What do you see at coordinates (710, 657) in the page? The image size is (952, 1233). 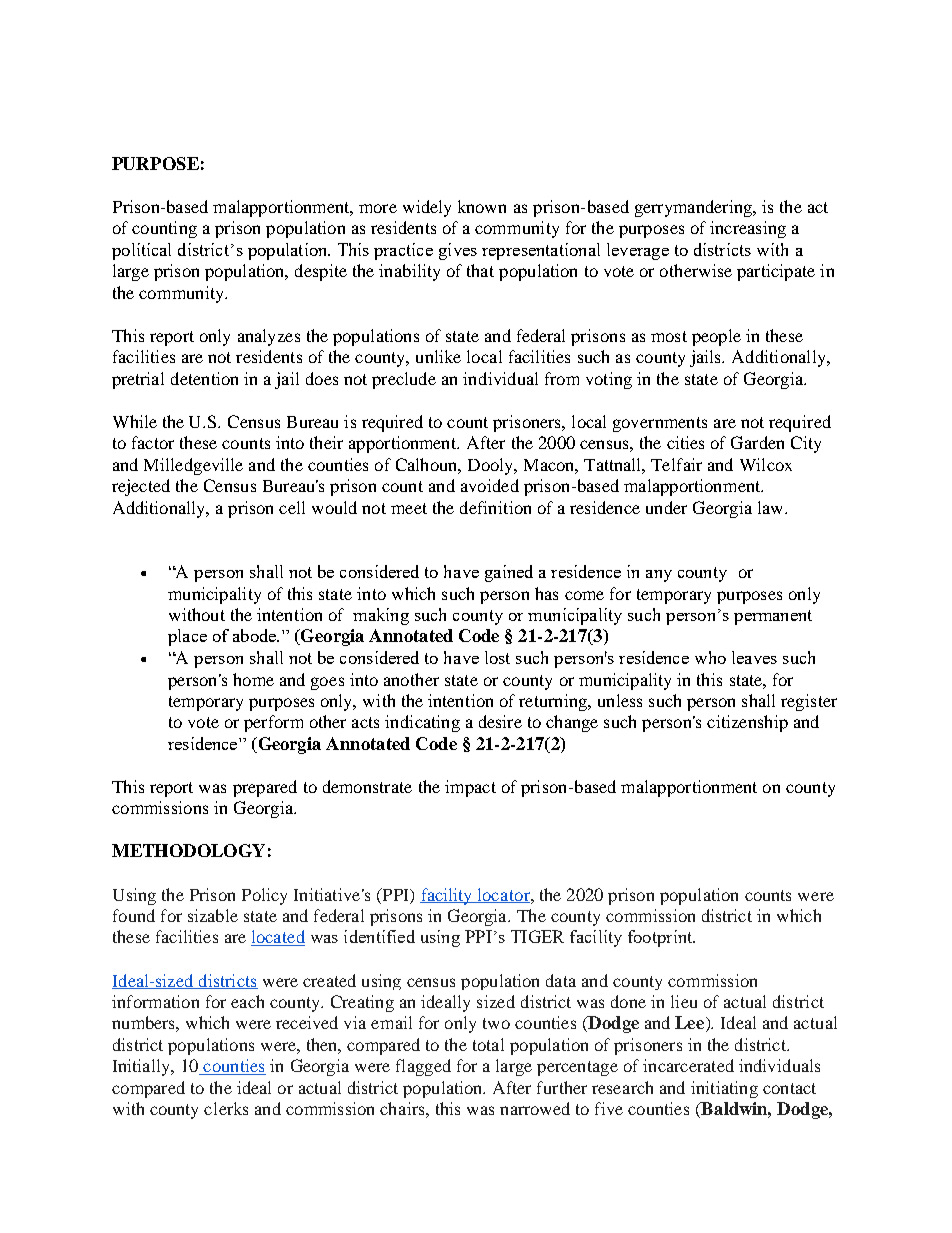 I see `who` at bounding box center [710, 657].
